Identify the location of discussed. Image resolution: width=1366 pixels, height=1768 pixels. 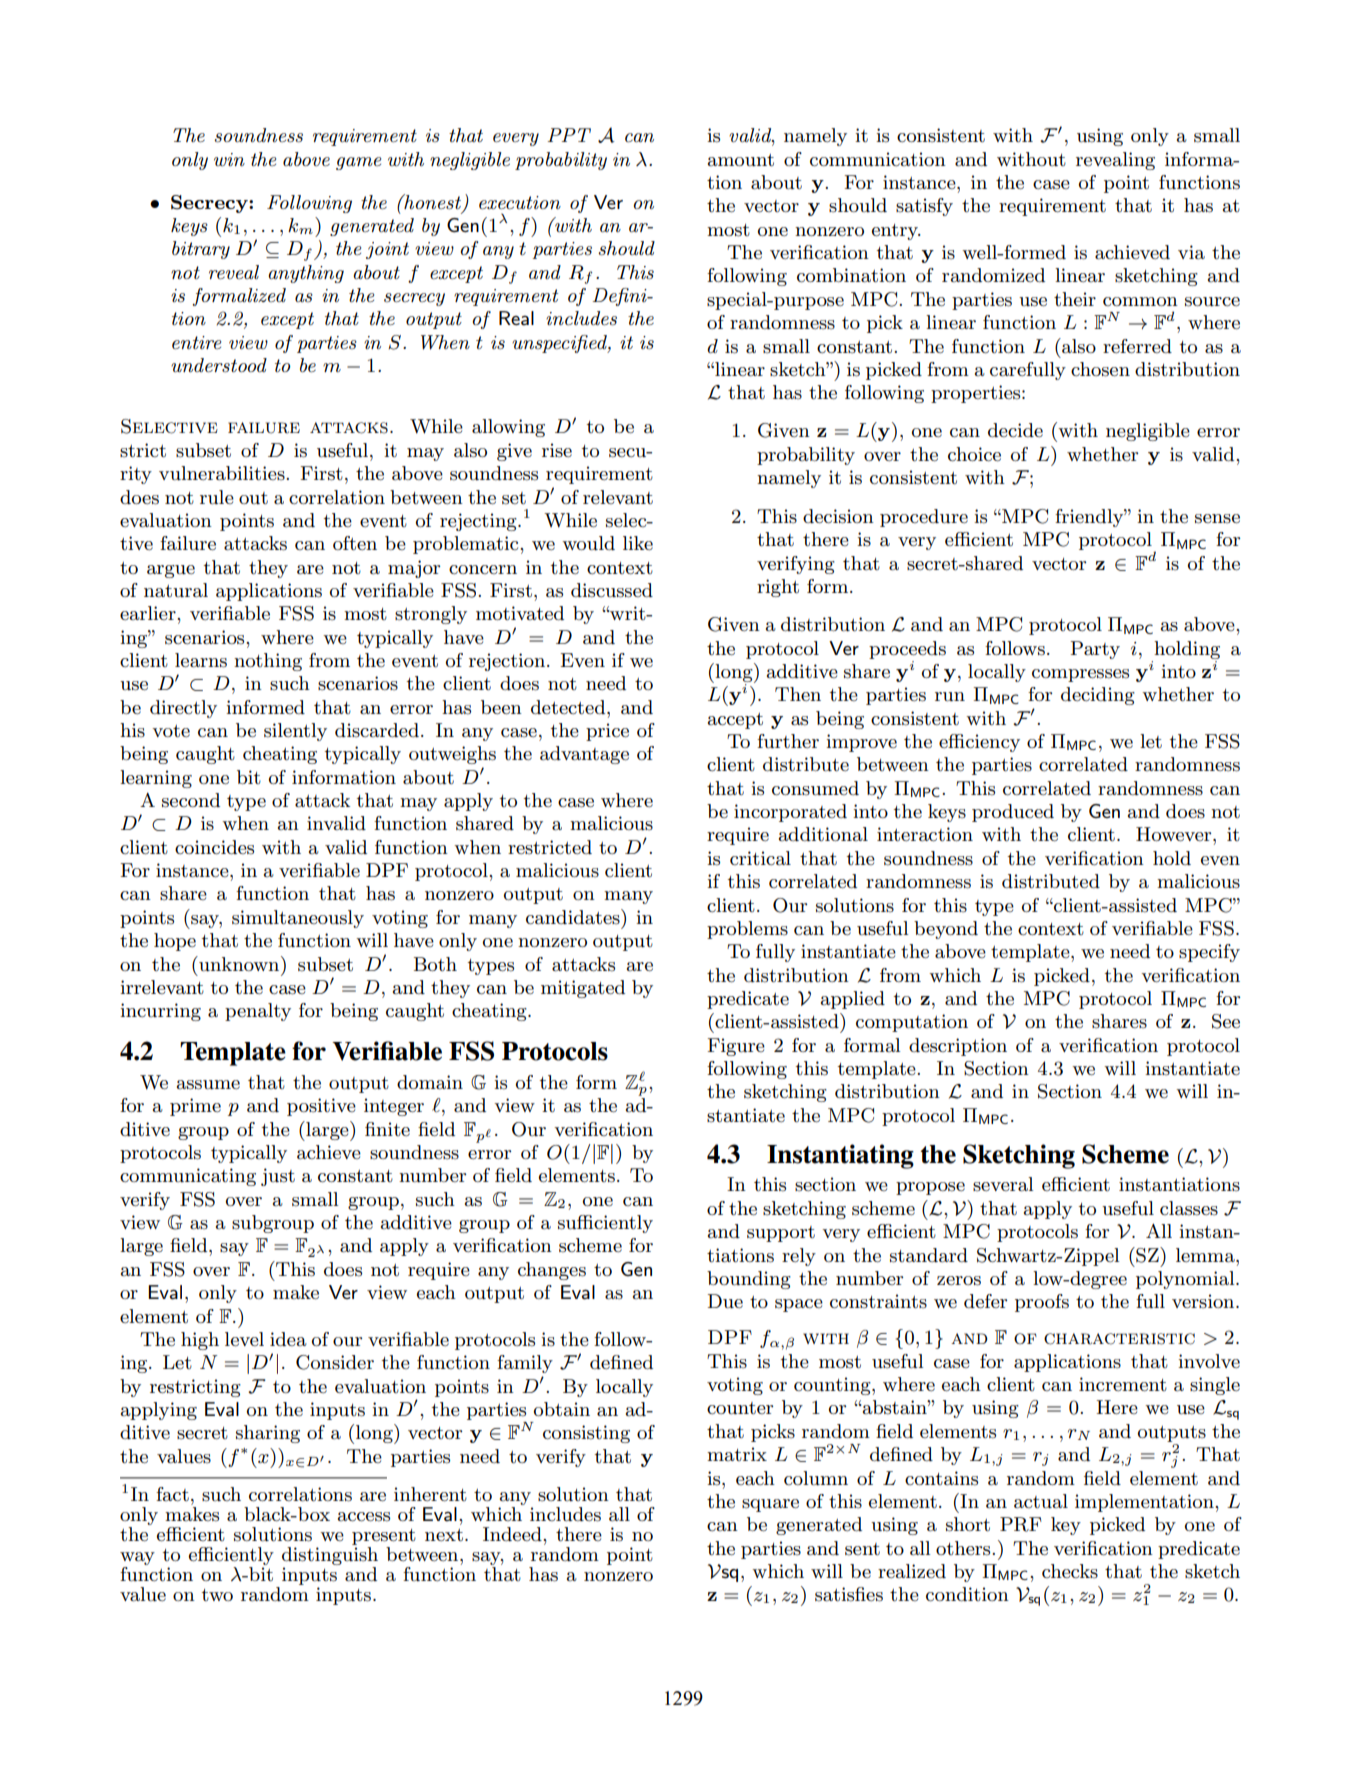
(612, 590).
